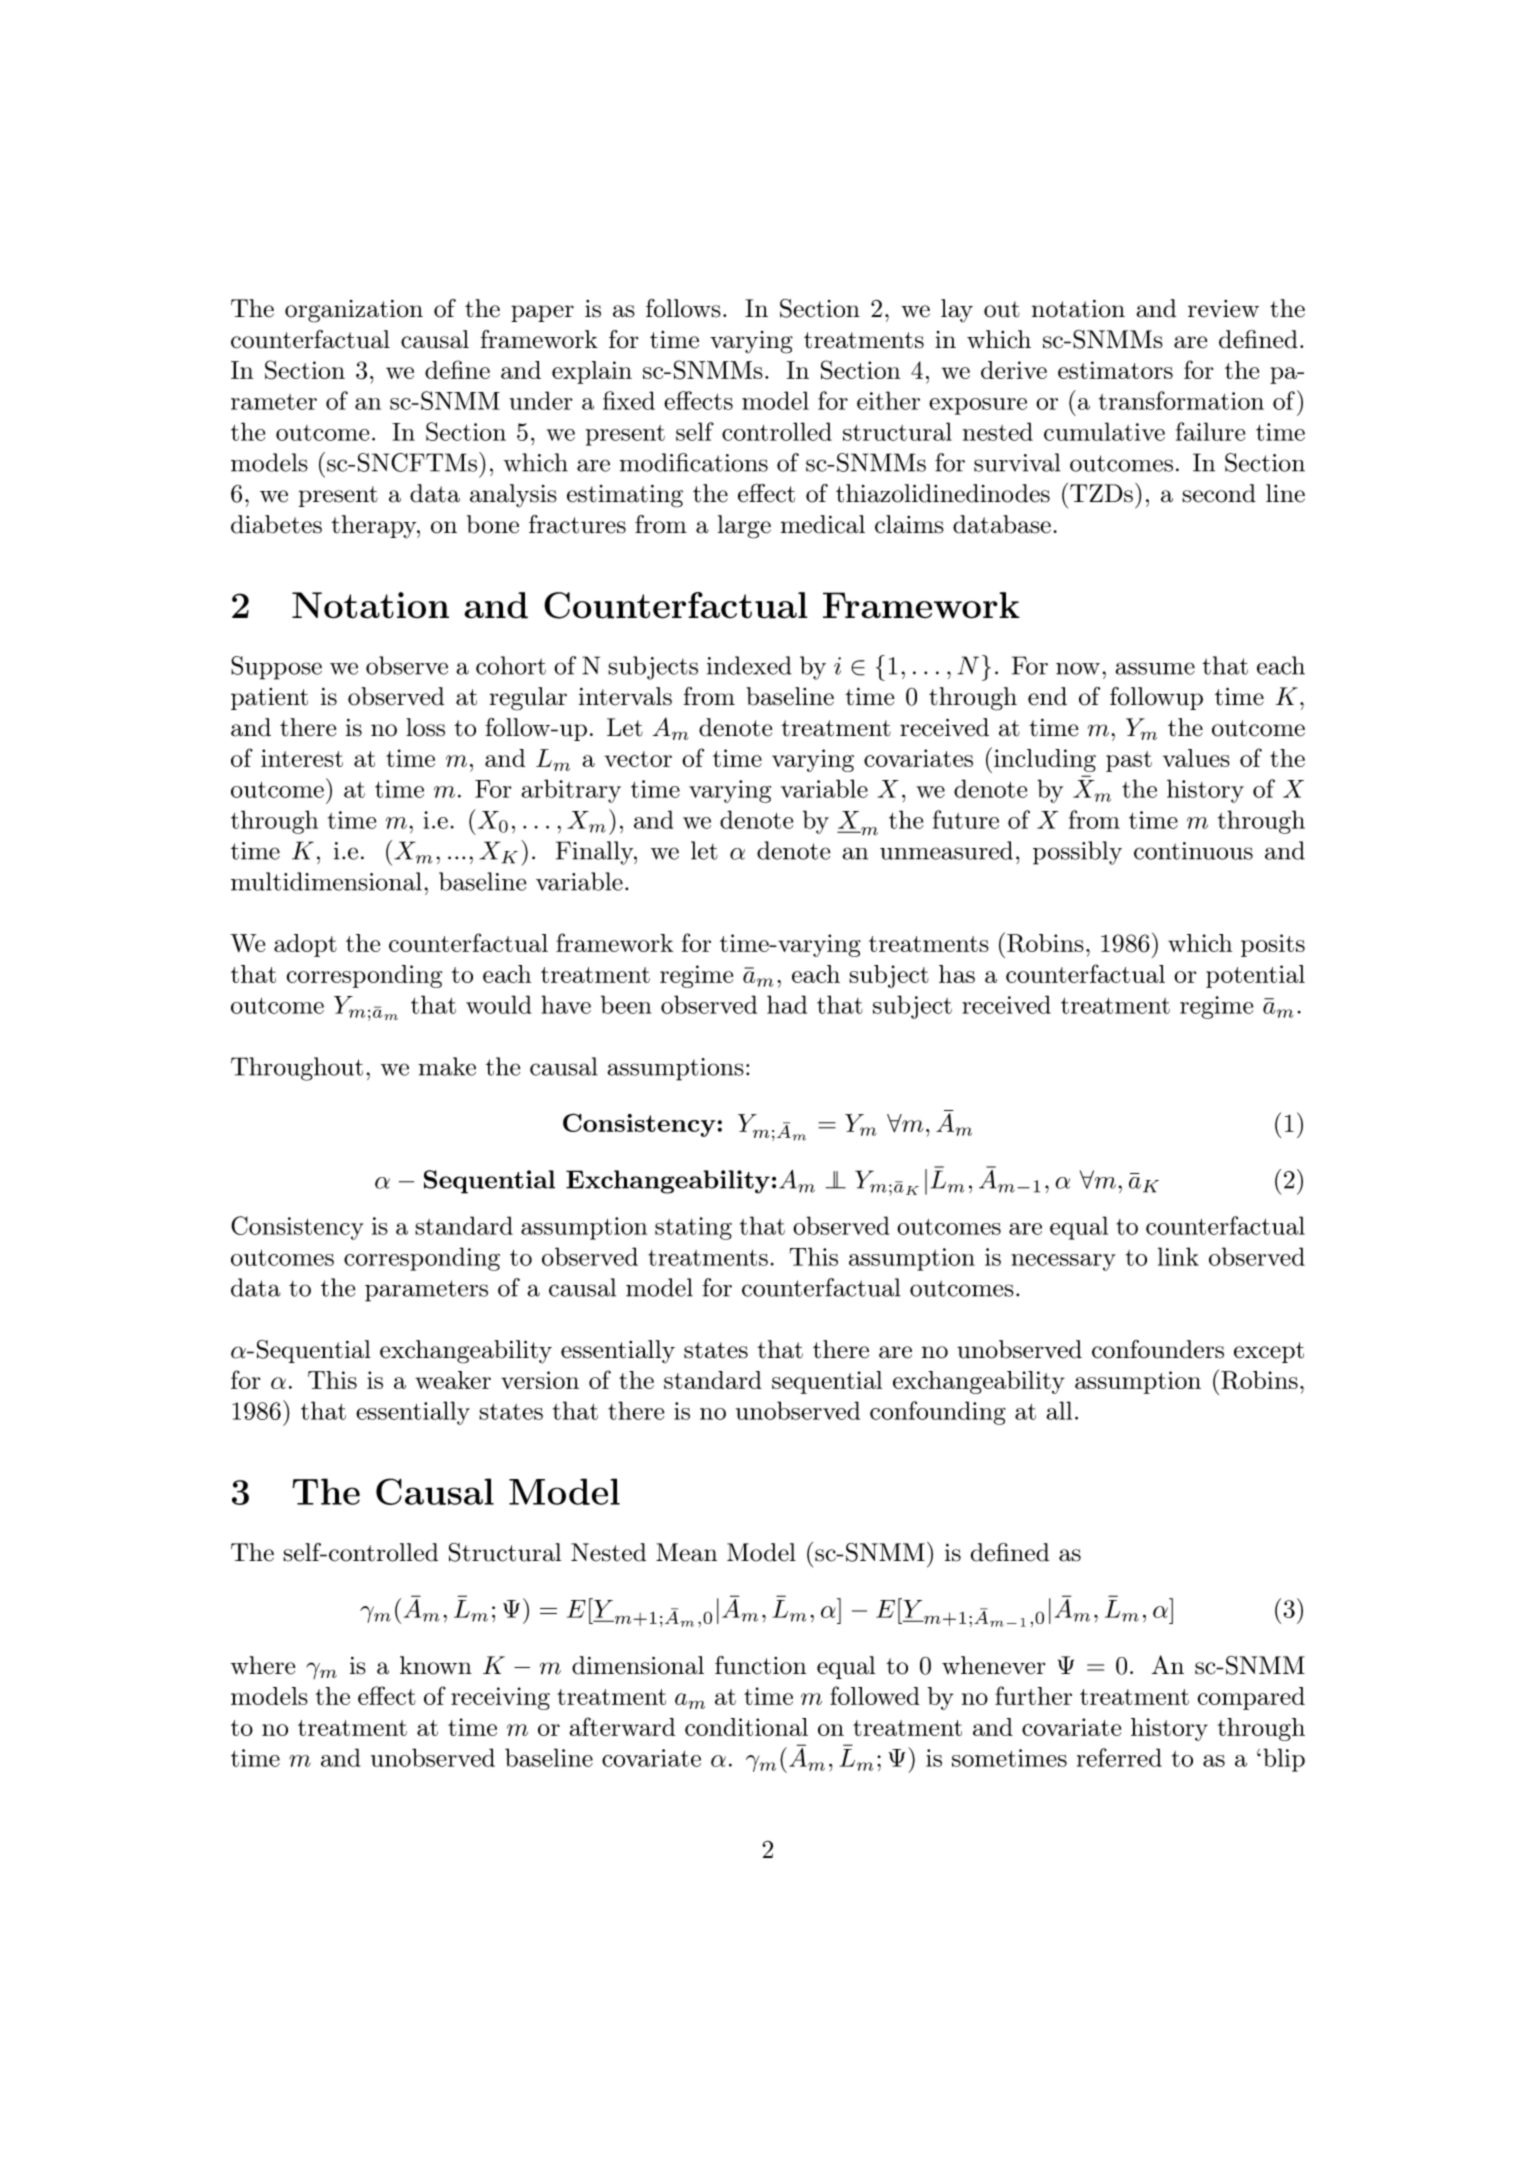 The width and height of the screenshot is (1536, 2172). Describe the element at coordinates (436, 1665) in the screenshot. I see `known` at that location.
